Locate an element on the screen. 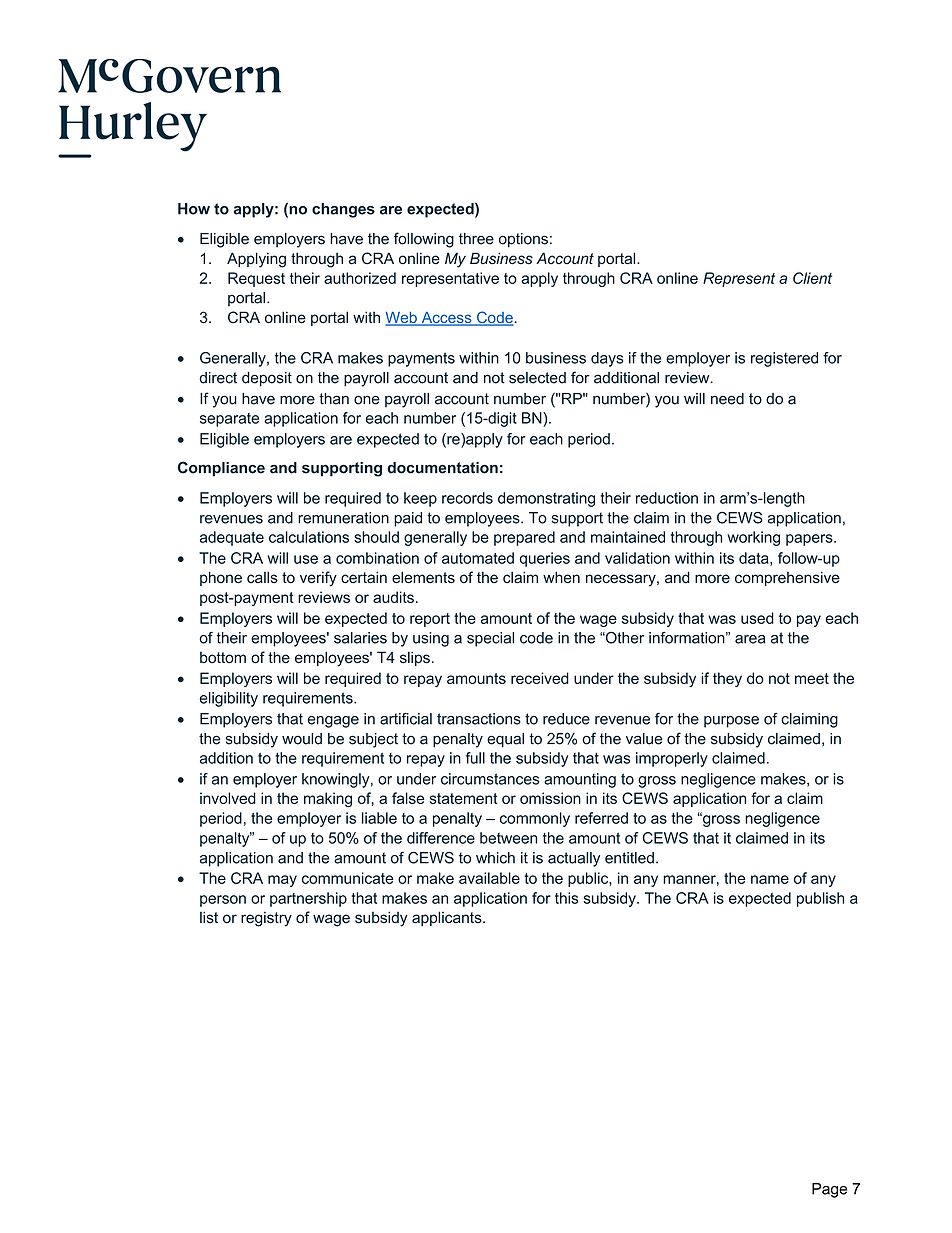 The width and height of the screenshot is (952, 1233). Client is located at coordinates (812, 278).
